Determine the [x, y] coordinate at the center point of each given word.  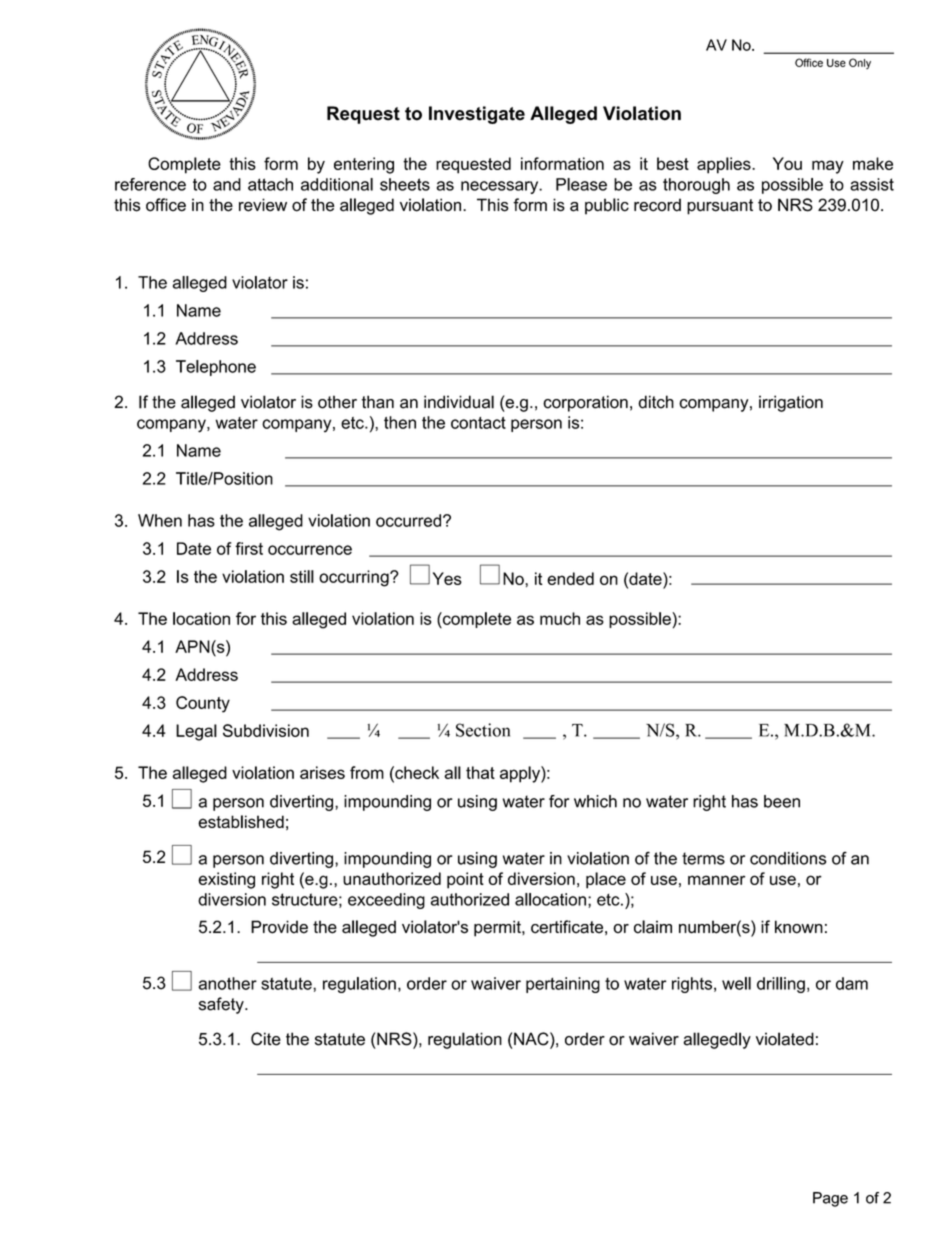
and [227, 184]
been [782, 801]
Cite [266, 1039]
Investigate [477, 115]
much [560, 618]
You [787, 163]
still [302, 576]
